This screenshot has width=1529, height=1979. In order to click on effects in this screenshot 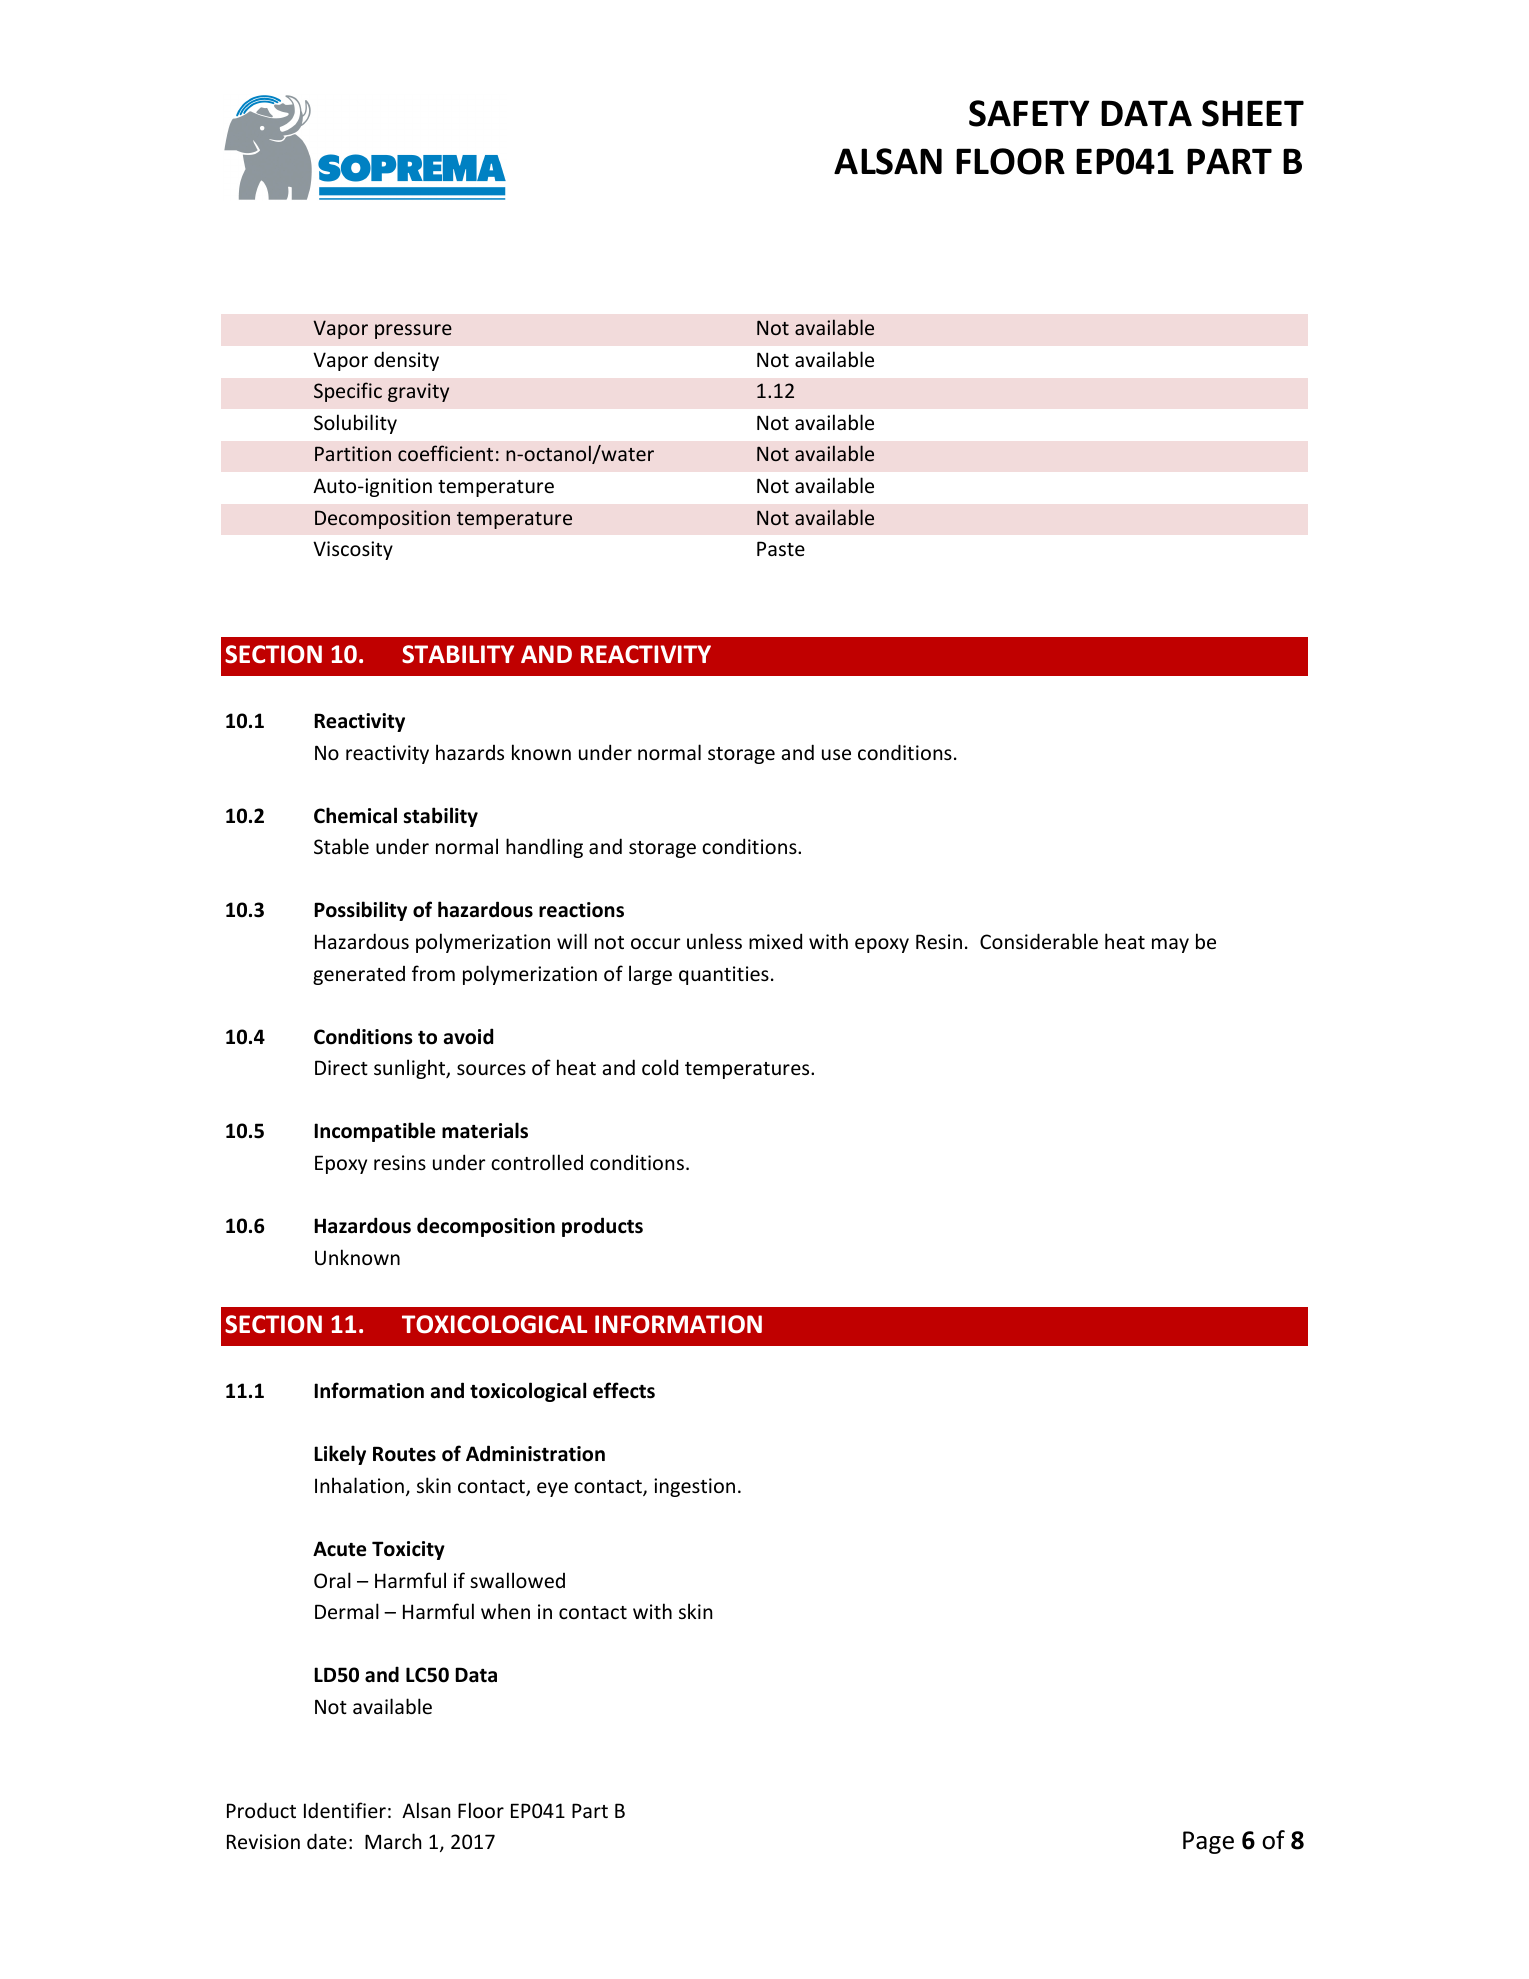, I will do `click(624, 1390)`.
